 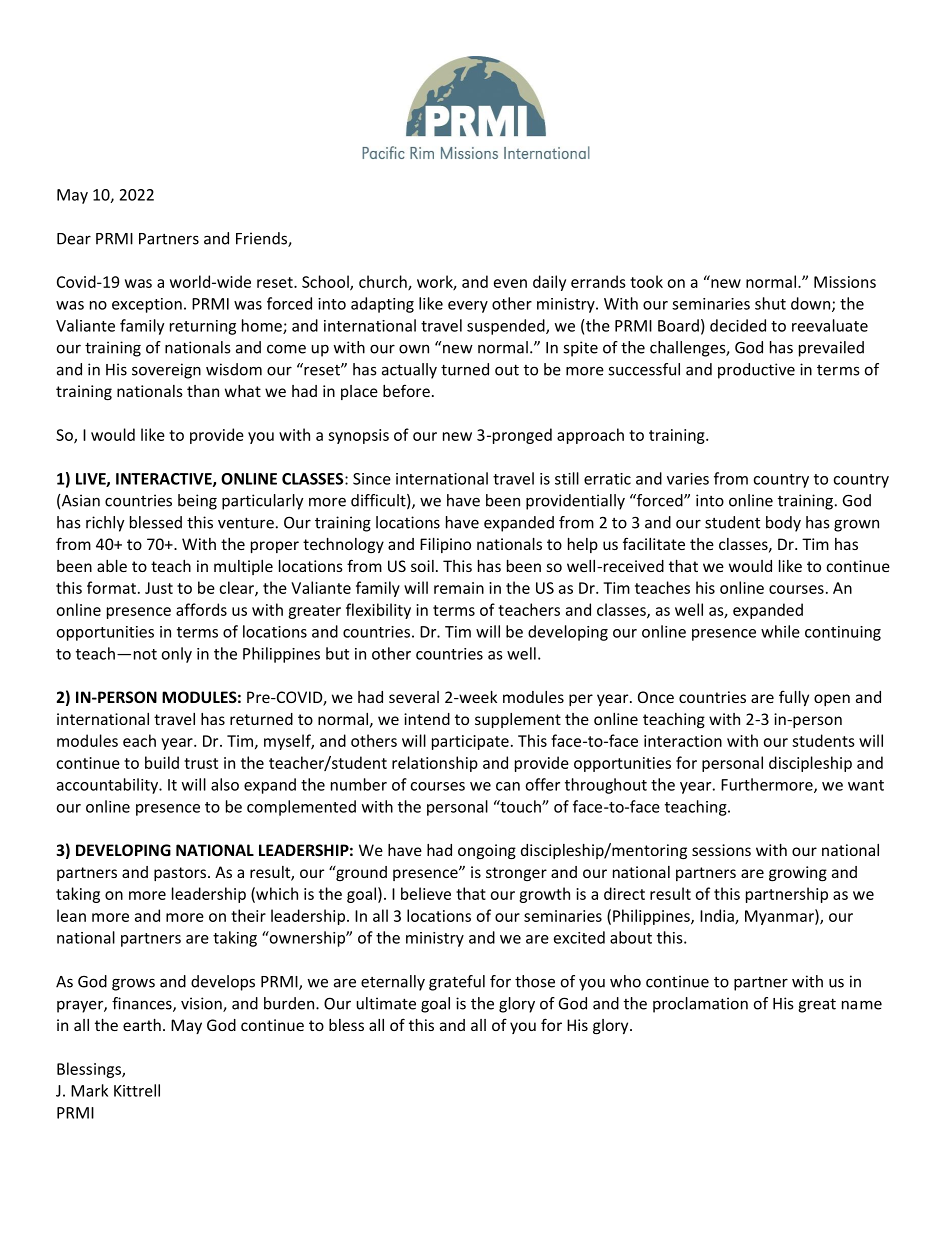 I want to click on earth, so click(x=142, y=1025).
